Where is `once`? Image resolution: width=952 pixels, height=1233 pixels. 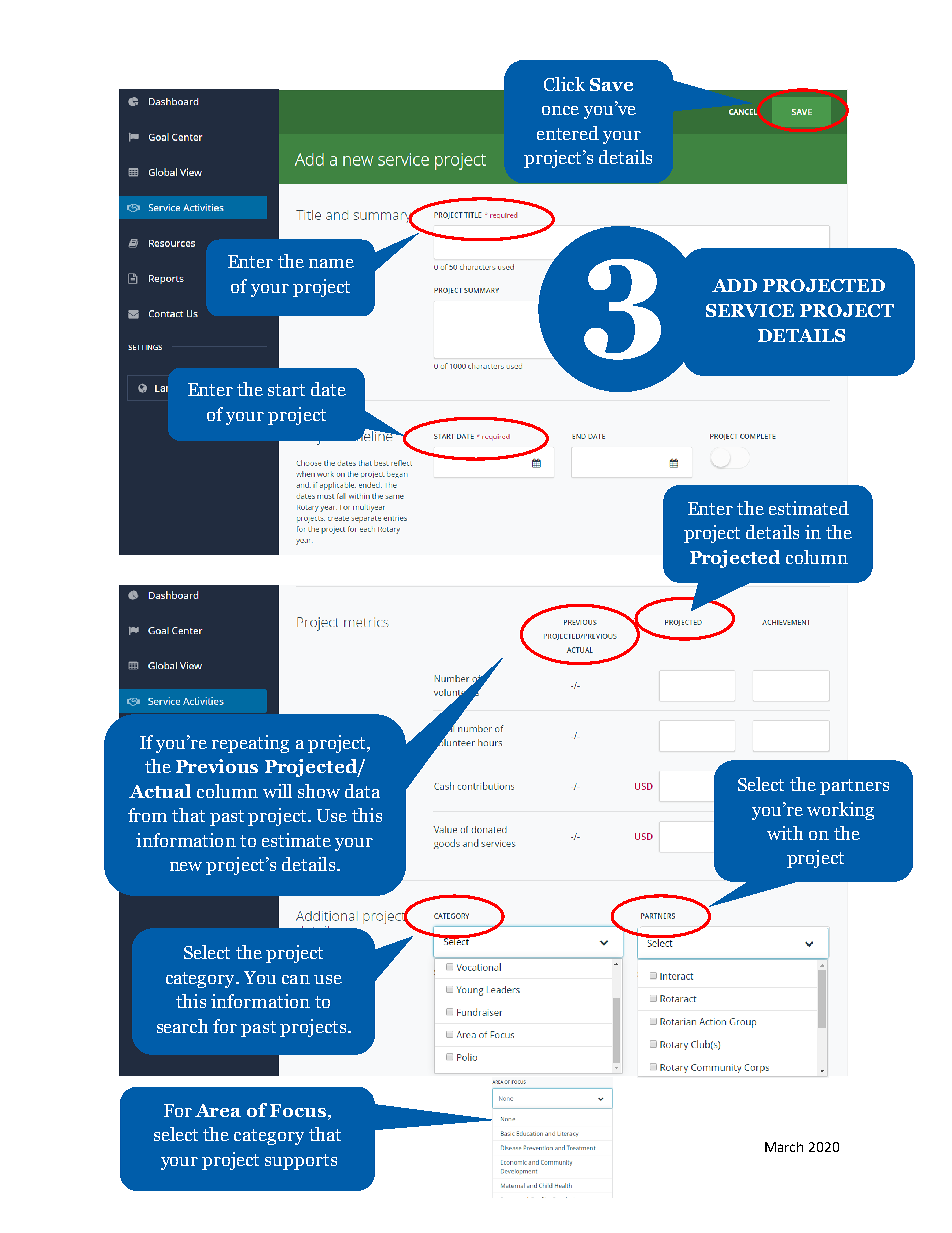 once is located at coordinates (560, 110).
